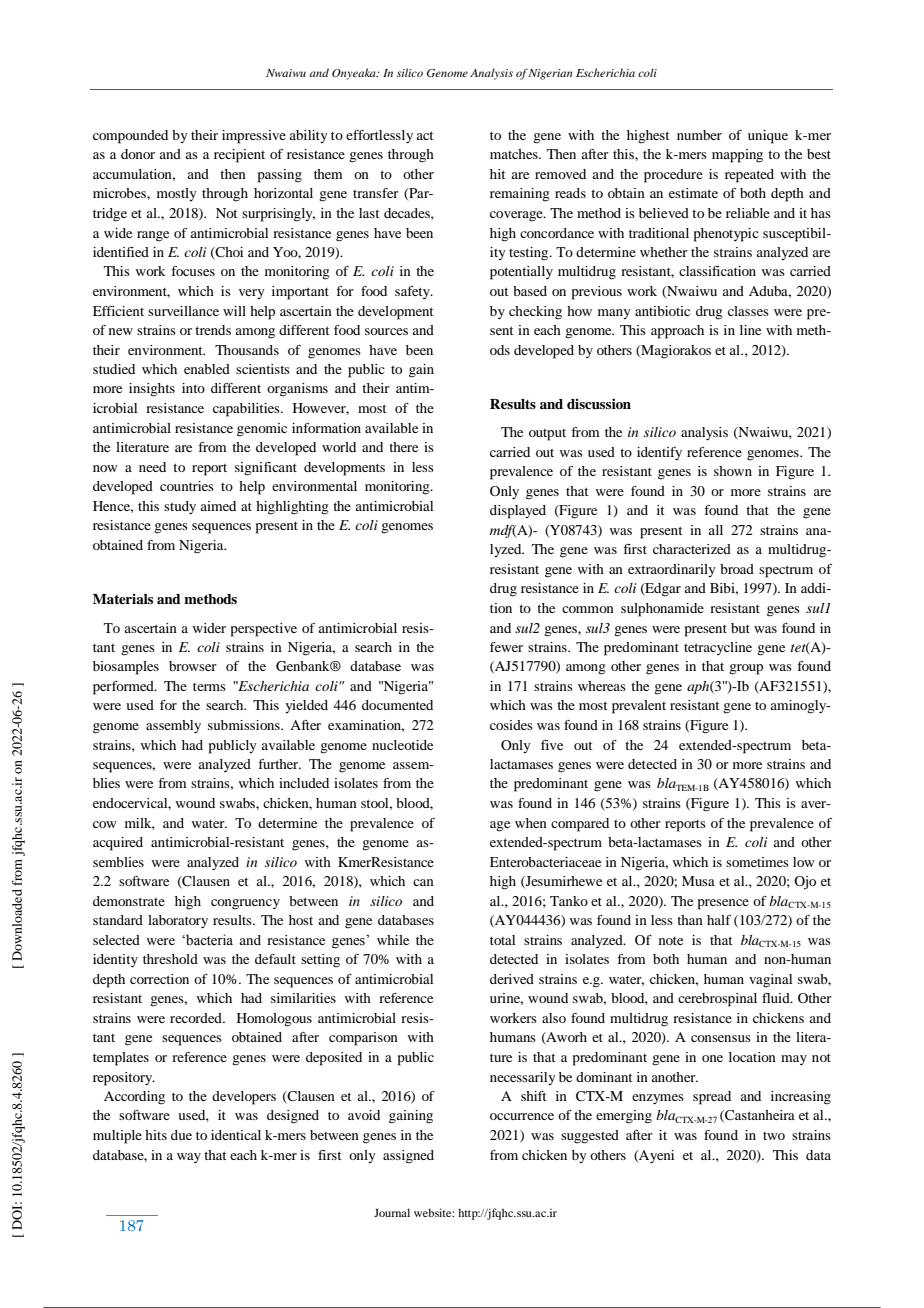 The image size is (924, 1308). I want to click on group, so click(746, 669).
